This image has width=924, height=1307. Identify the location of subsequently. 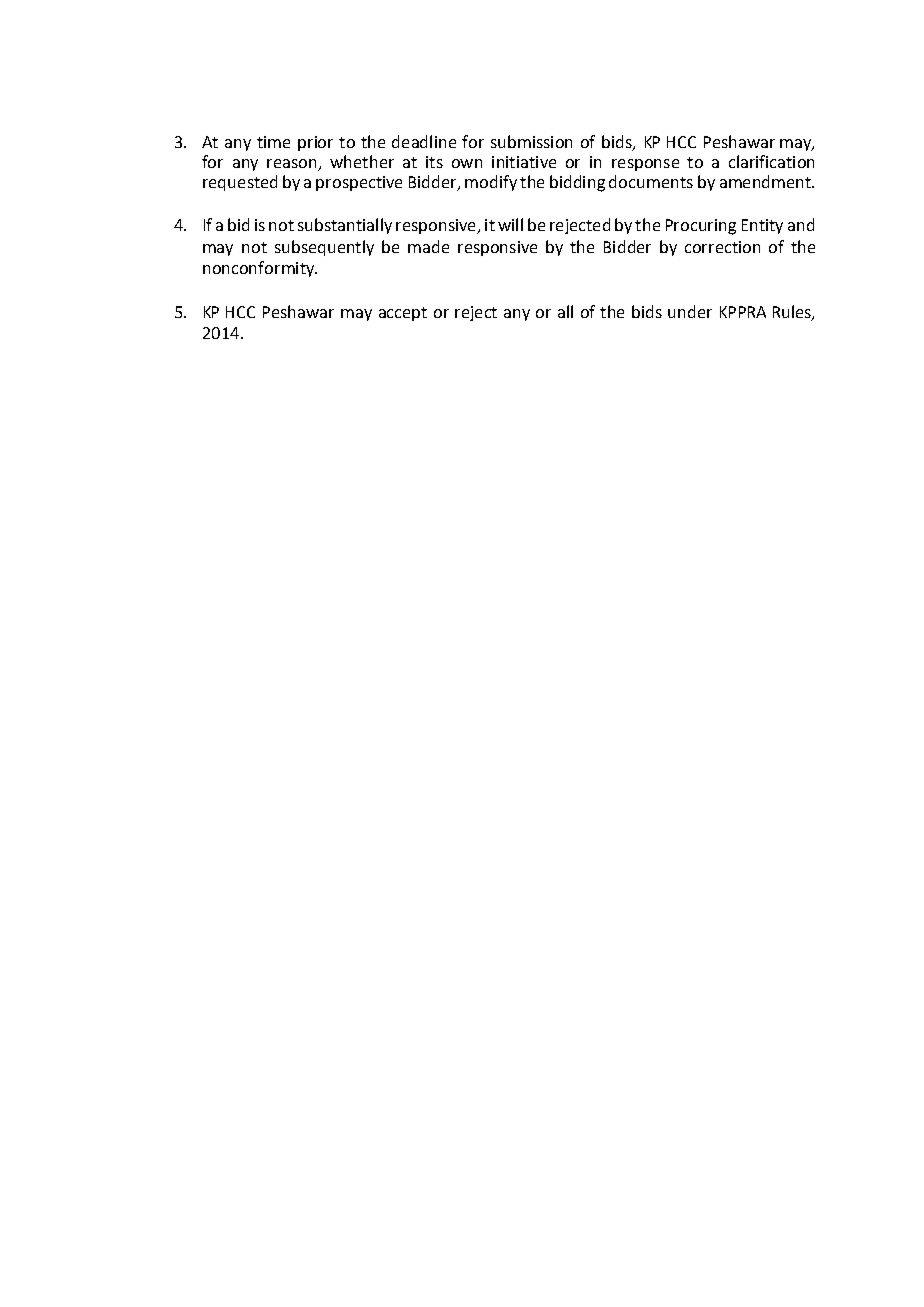
(324, 248).
